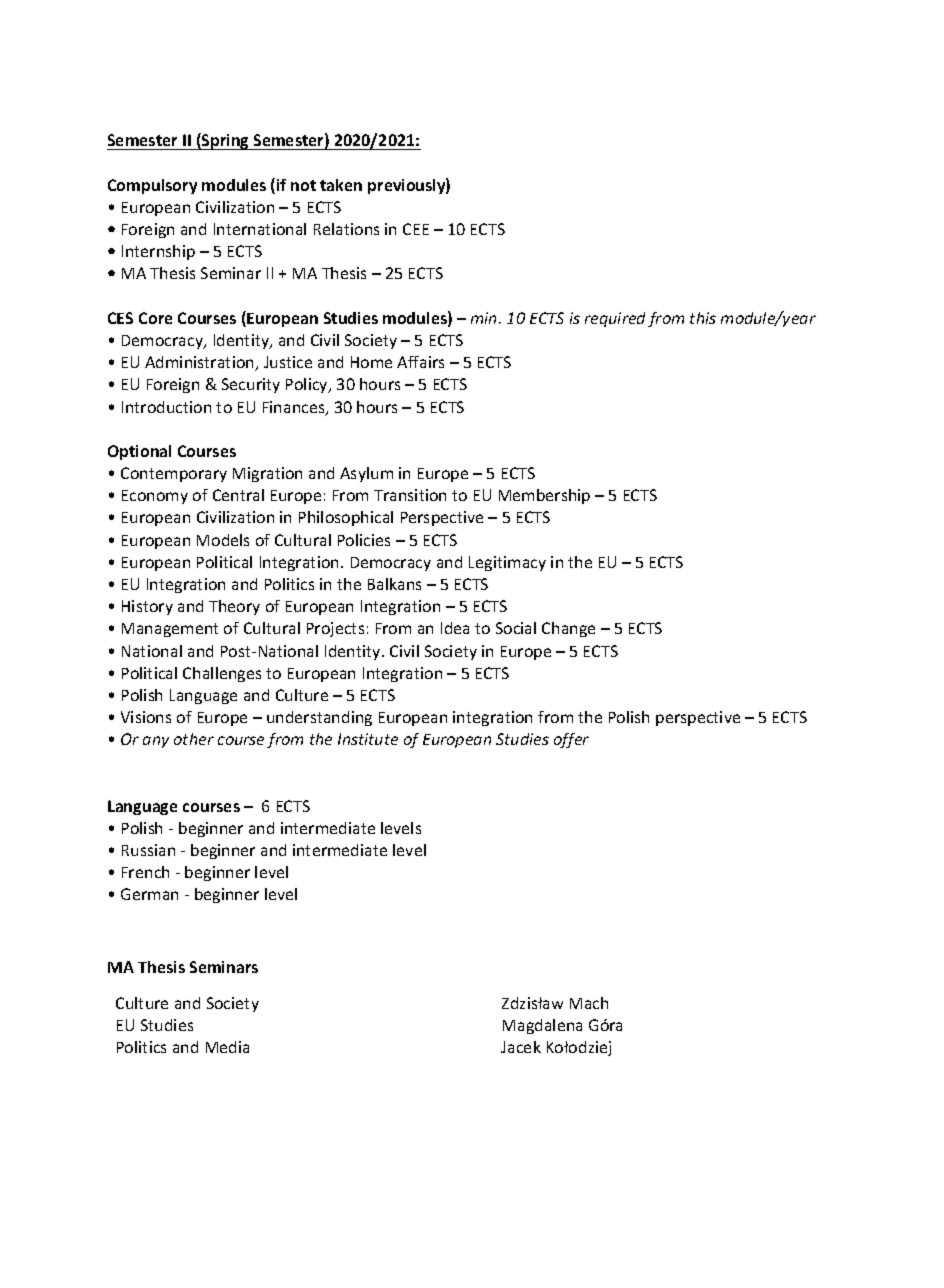 Image resolution: width=944 pixels, height=1288 pixels. I want to click on Change, so click(568, 629).
